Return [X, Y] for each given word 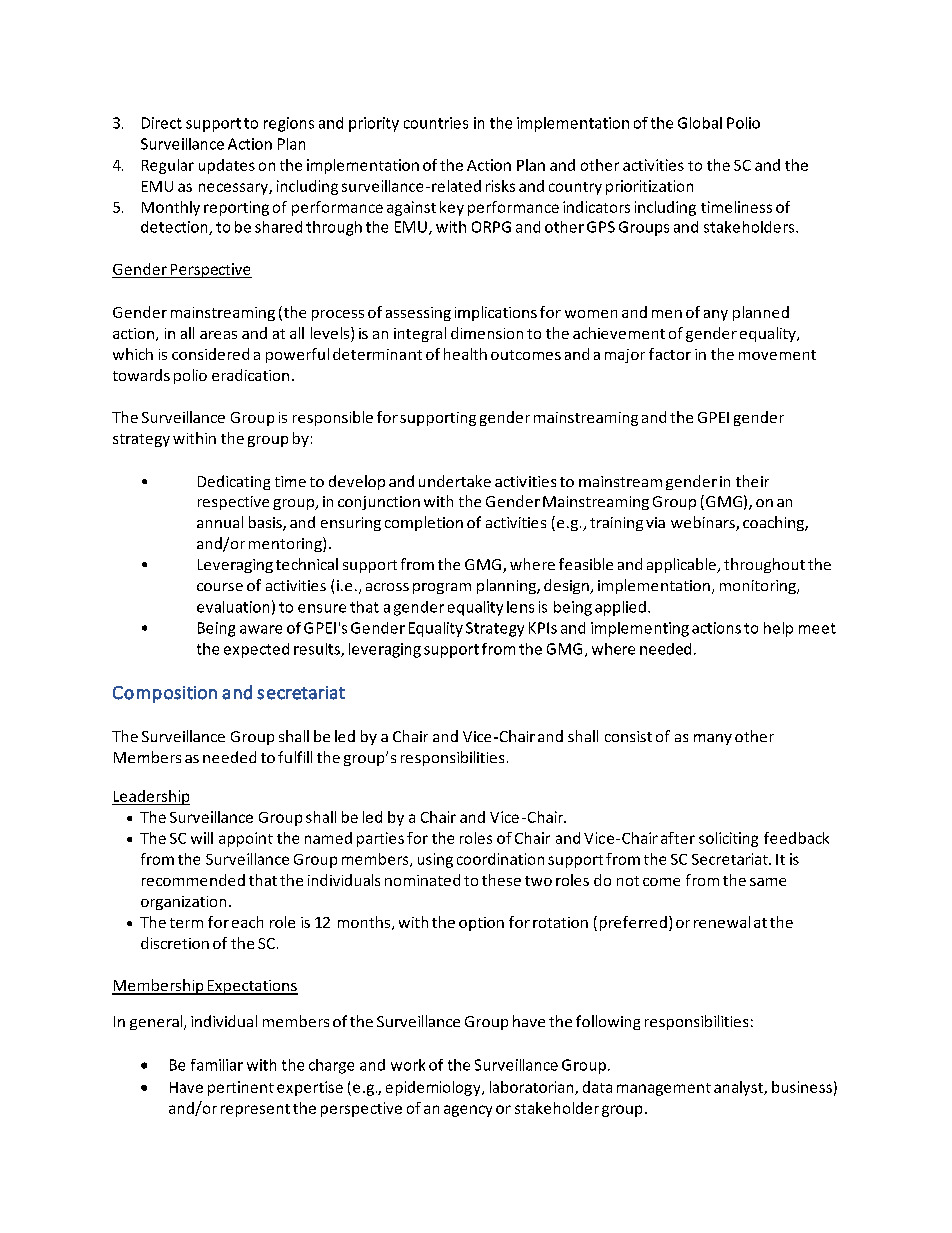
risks [500, 186]
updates [227, 166]
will [202, 838]
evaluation [233, 607]
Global [700, 123]
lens [520, 607]
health [465, 354]
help [778, 629]
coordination [500, 859]
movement [777, 355]
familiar [217, 1065]
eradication [250, 375]
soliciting [728, 839]
